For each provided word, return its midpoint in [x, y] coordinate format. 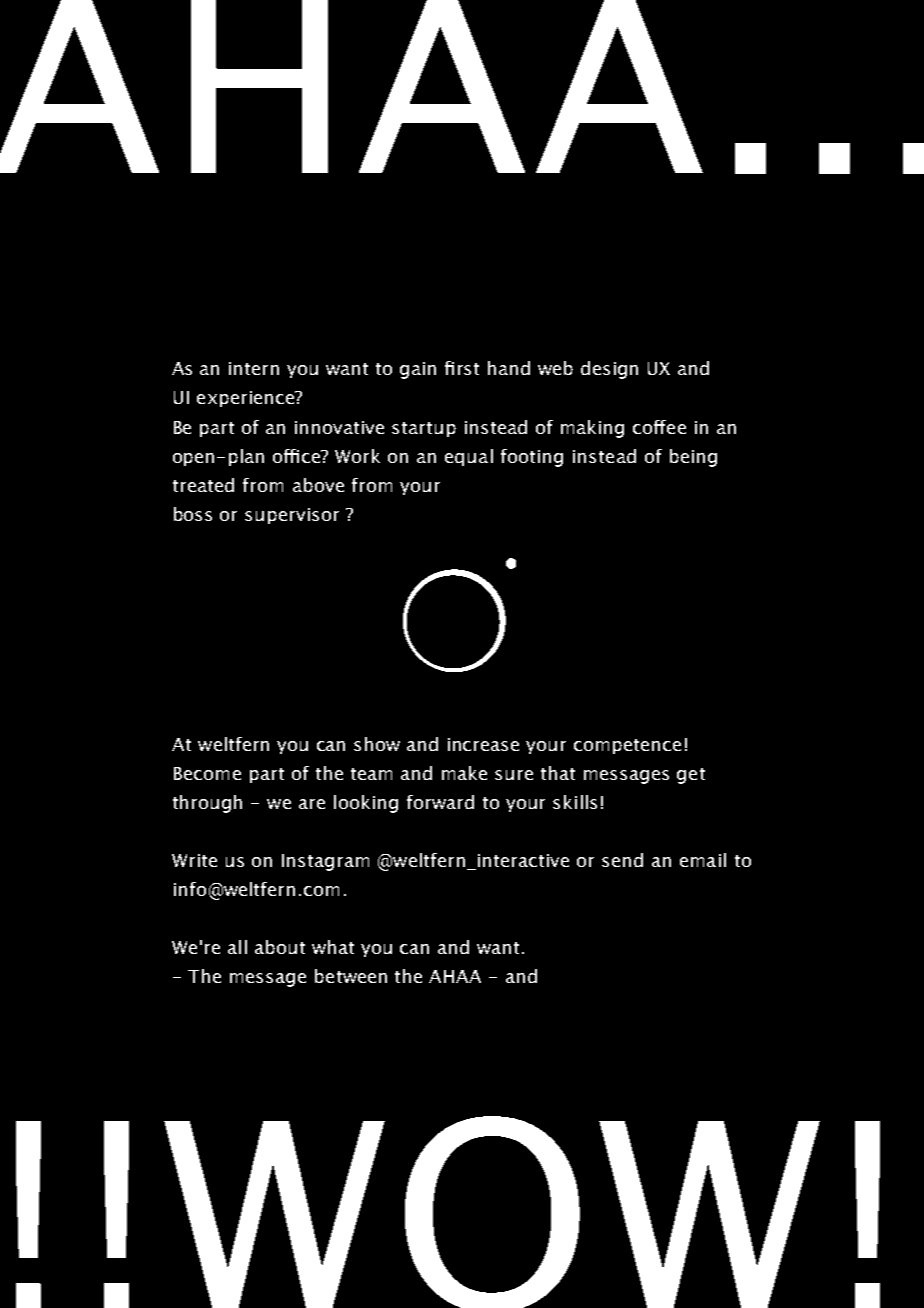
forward [440, 802]
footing [532, 458]
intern [254, 368]
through [207, 804]
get [691, 776]
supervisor [292, 516]
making [592, 429]
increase [483, 744]
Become [207, 773]
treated [203, 485]
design [609, 370]
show [377, 744]
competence [627, 746]
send [622, 860]
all [237, 947]
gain [418, 370]
